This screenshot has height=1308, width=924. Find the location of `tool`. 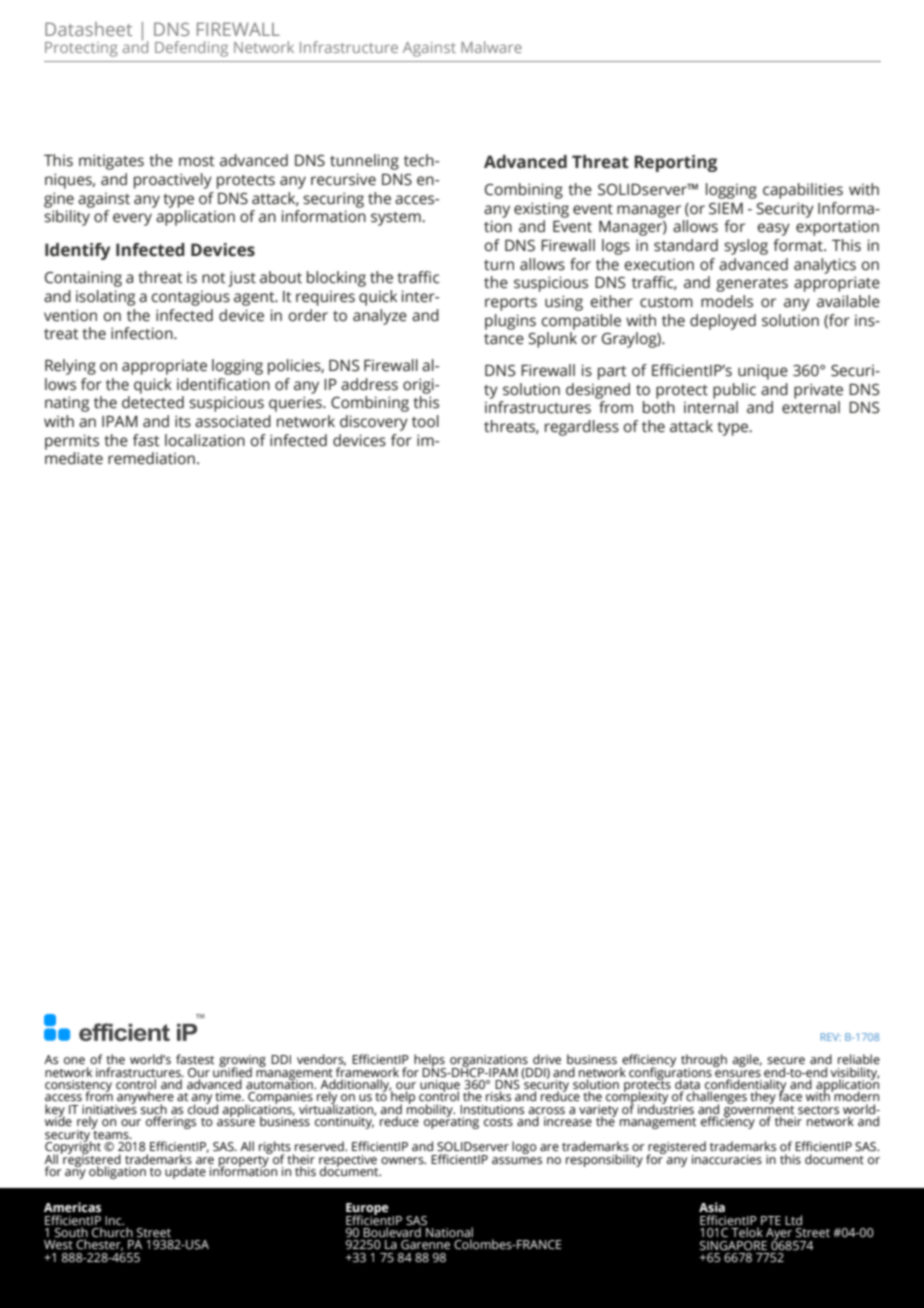

tool is located at coordinates (425, 421).
